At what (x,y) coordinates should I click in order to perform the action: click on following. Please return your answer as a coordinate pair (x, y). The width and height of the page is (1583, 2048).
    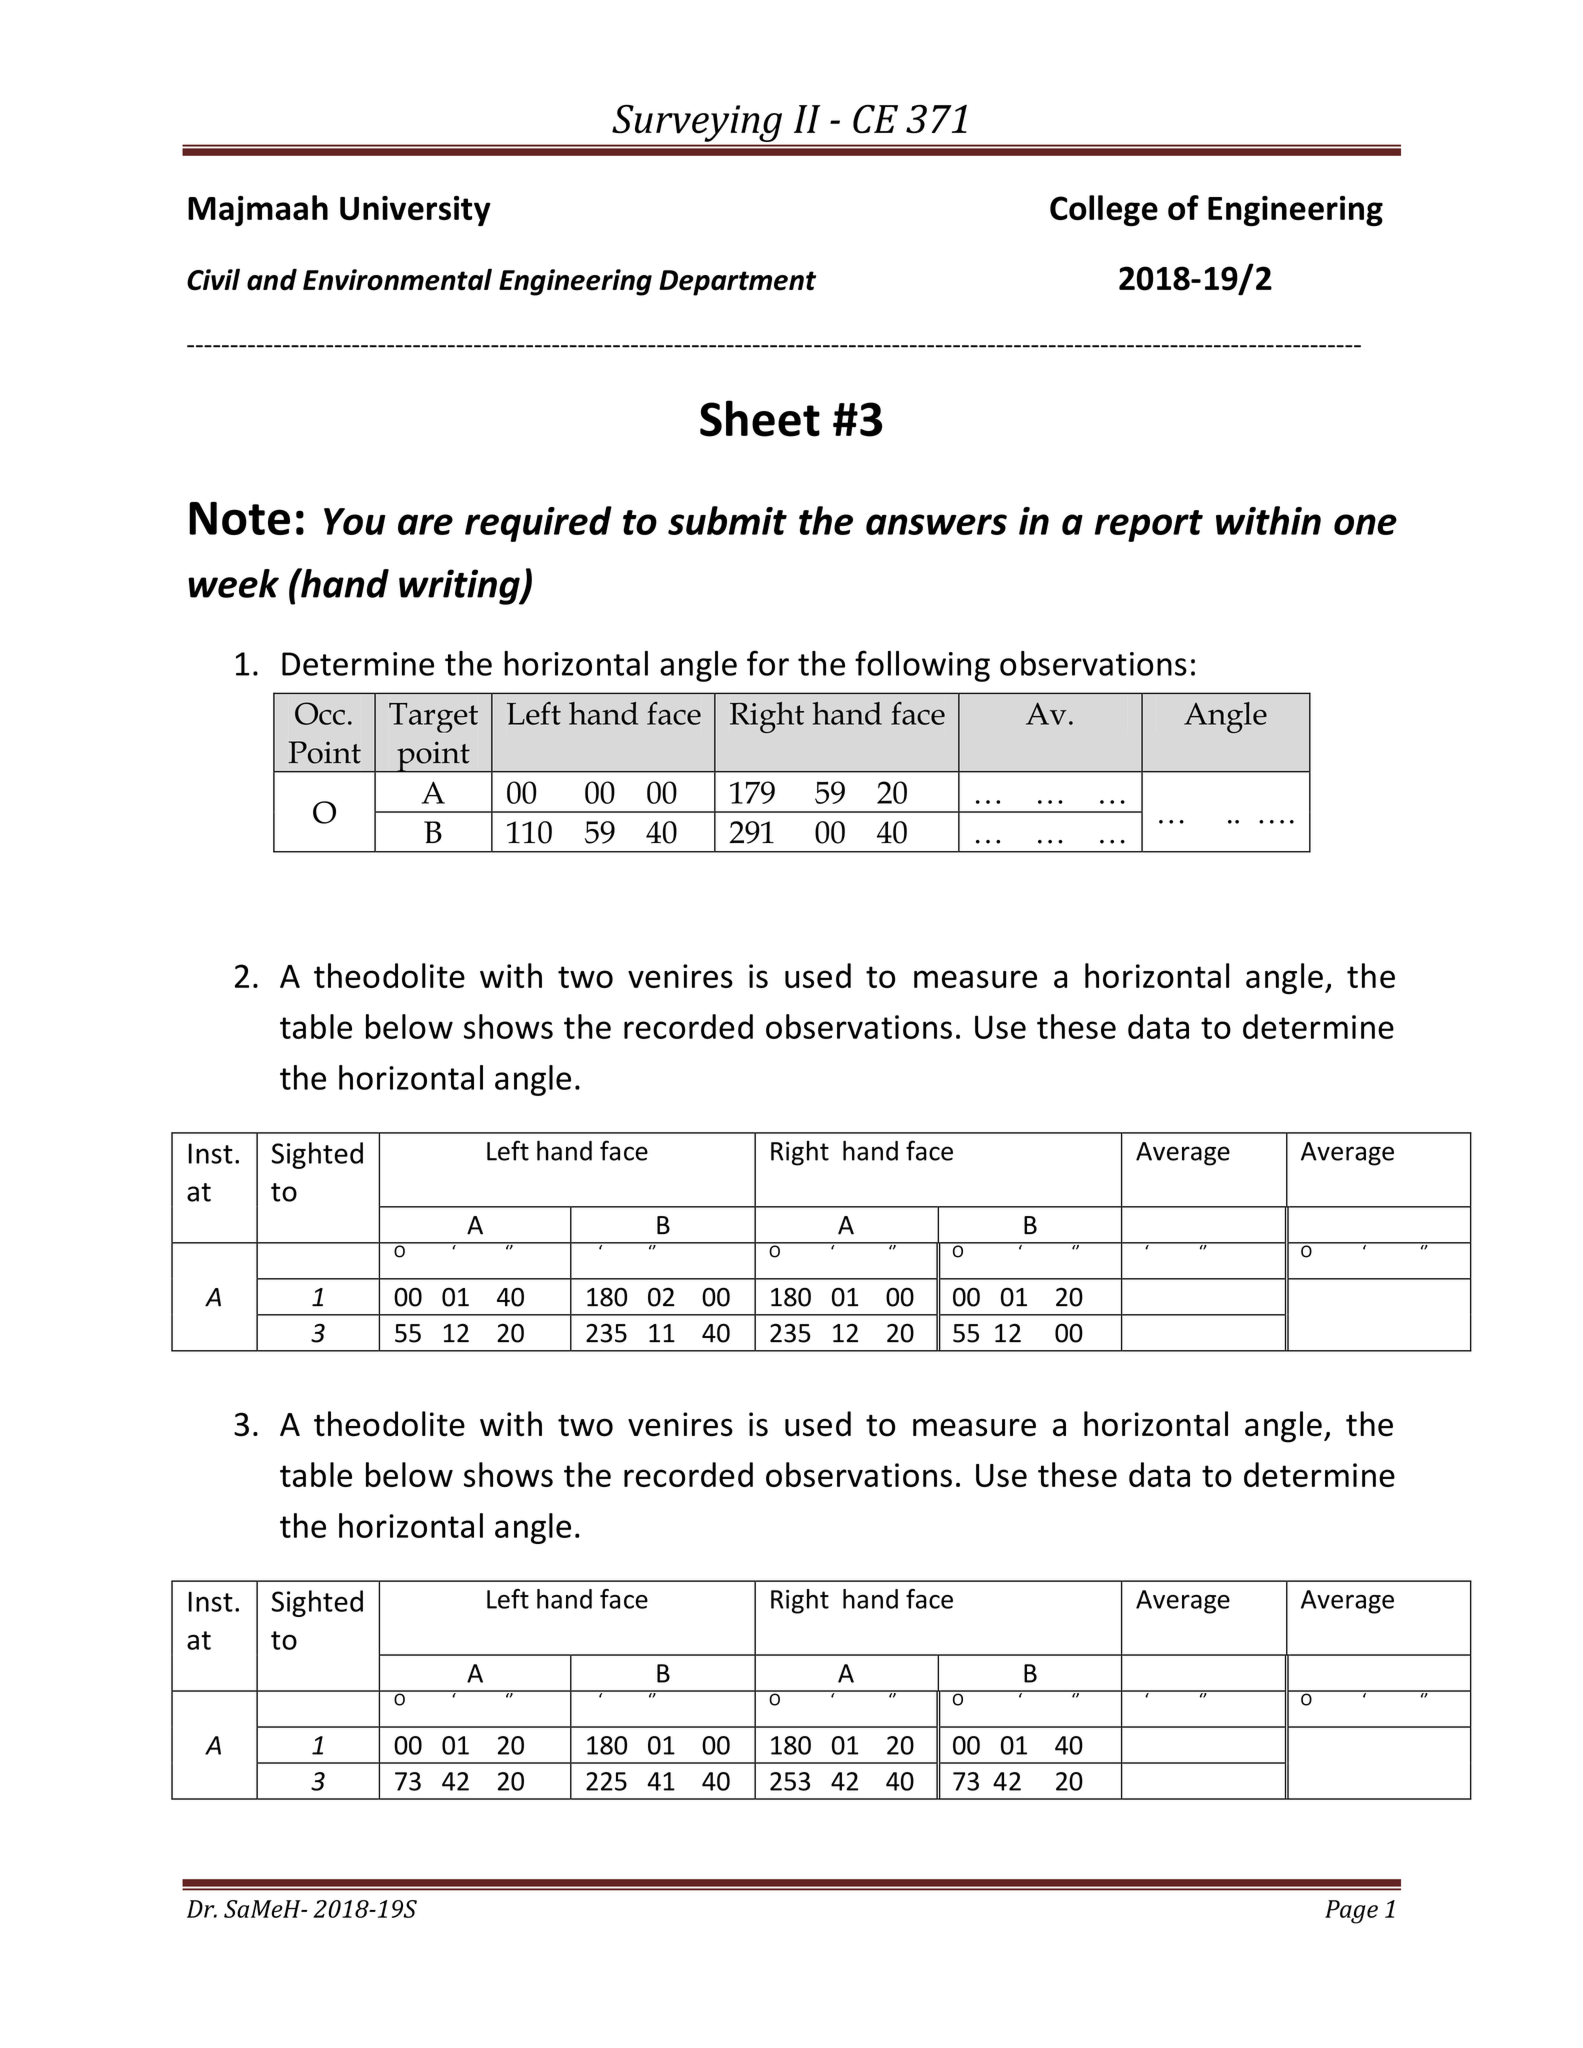
    Looking at the image, I should click on (922, 666).
